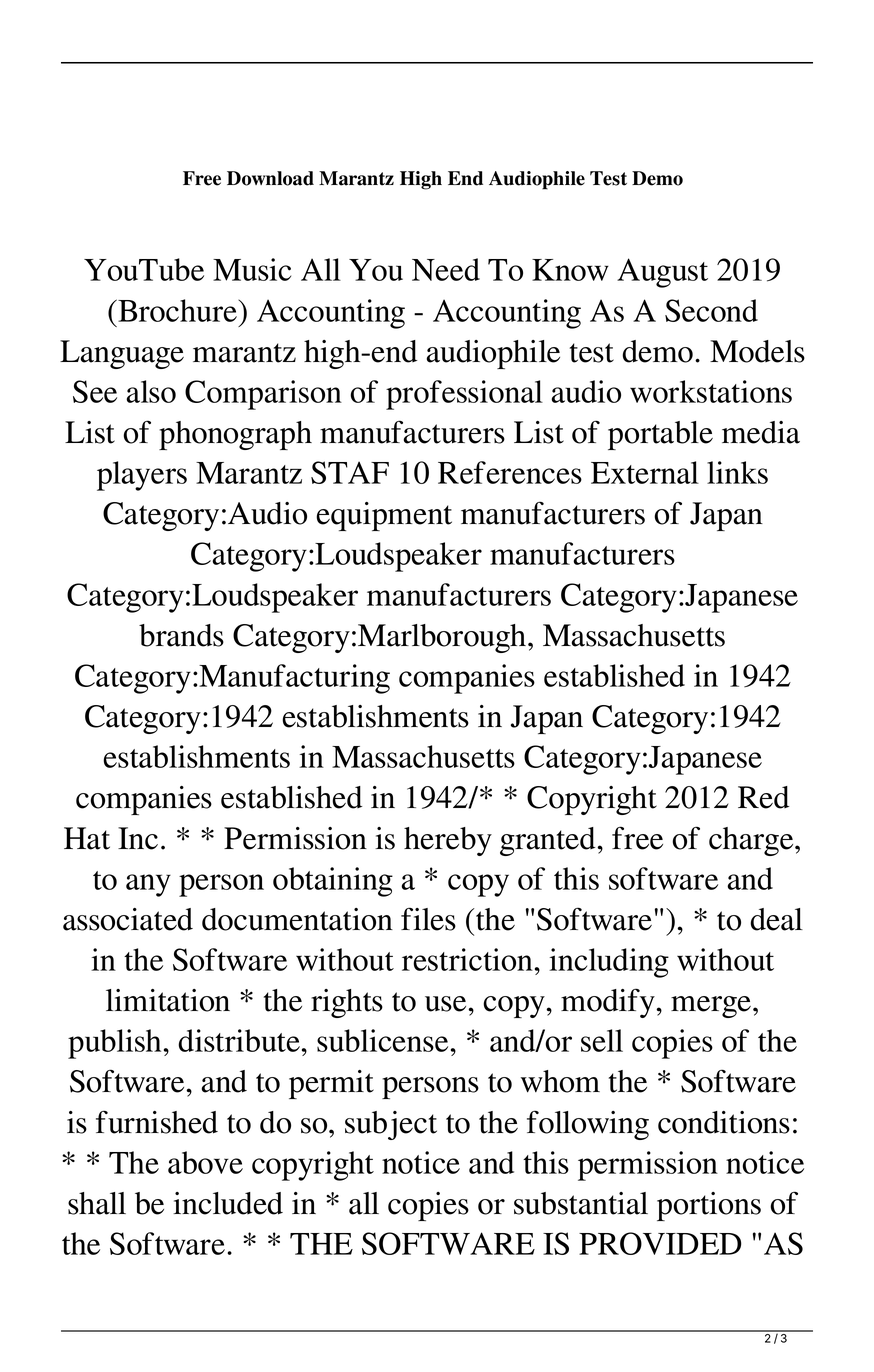 This screenshot has width=874, height=1372. What do you see at coordinates (763, 797) in the screenshot?
I see `Red` at bounding box center [763, 797].
